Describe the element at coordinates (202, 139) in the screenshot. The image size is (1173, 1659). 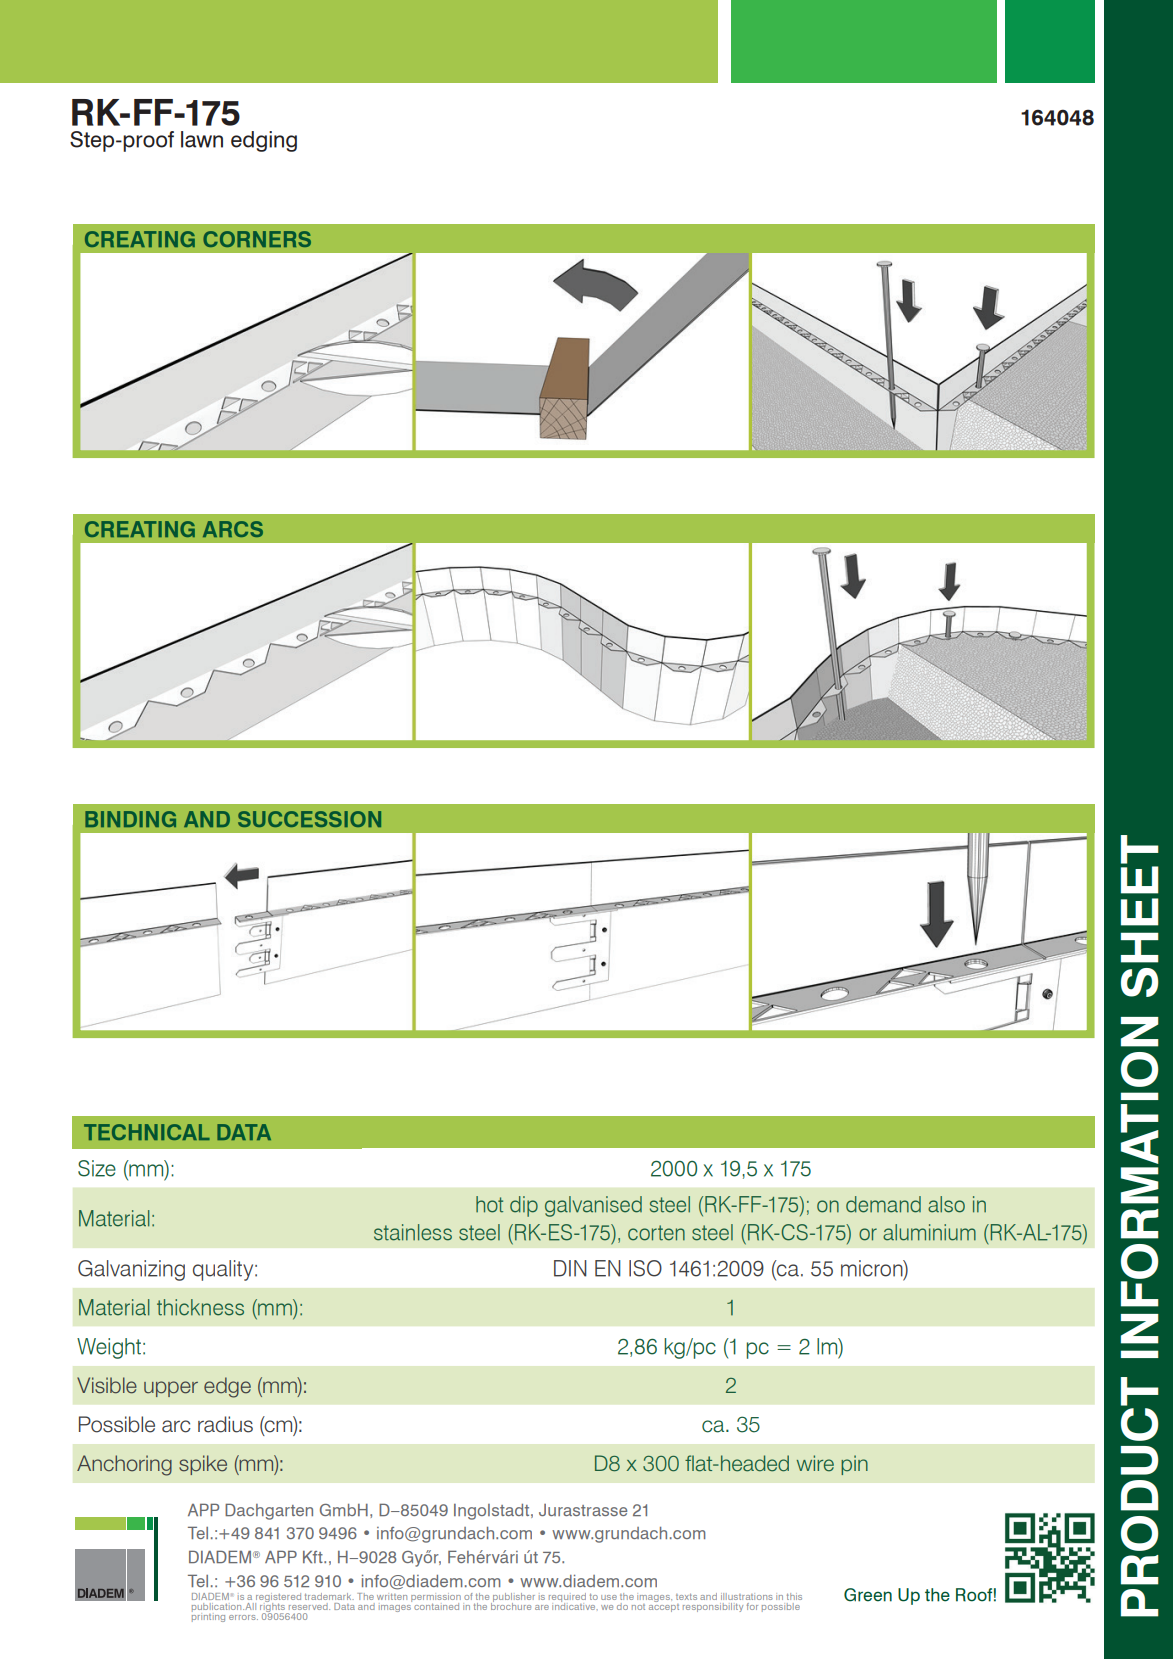
I see `lawn` at that location.
